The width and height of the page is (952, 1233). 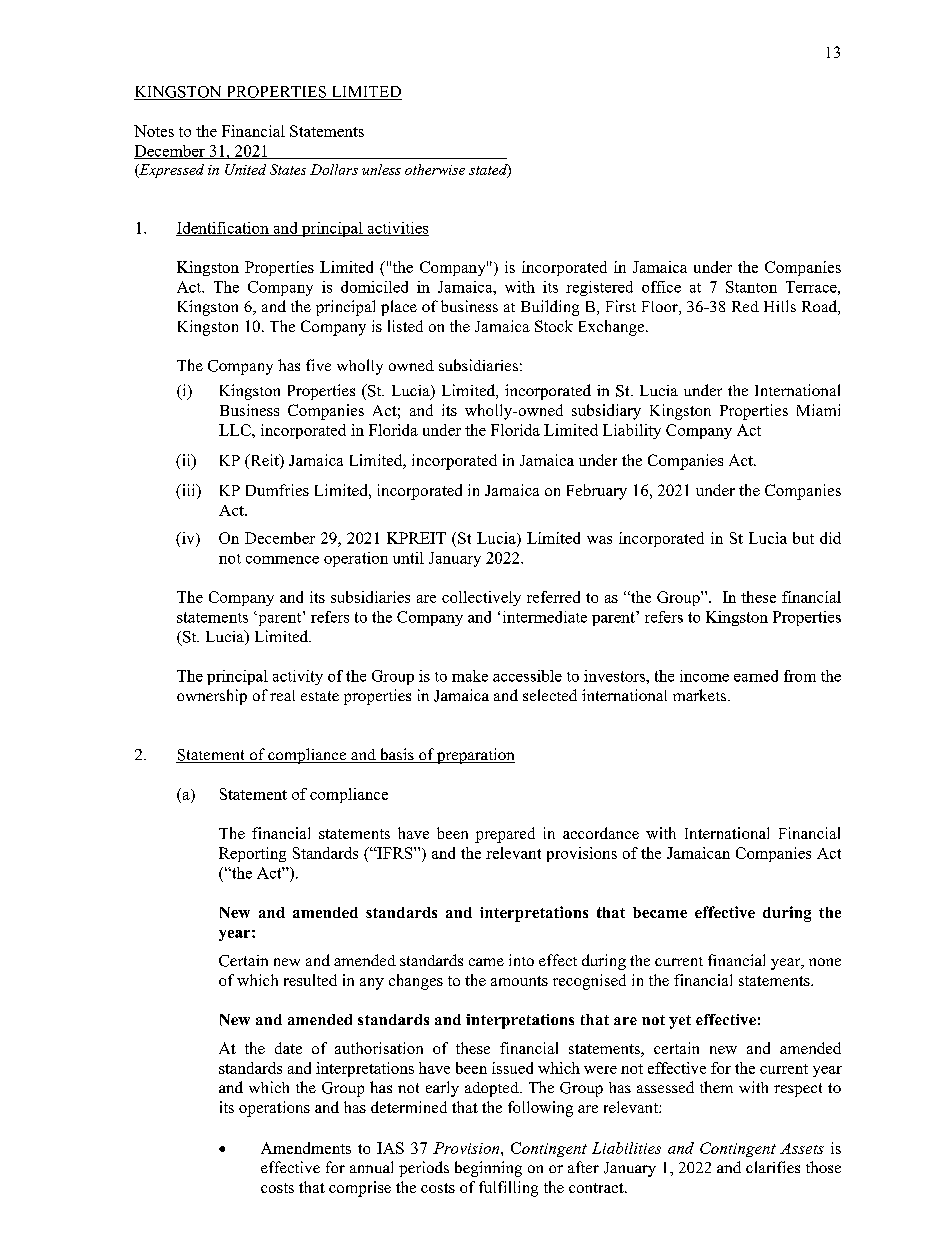 What do you see at coordinates (212, 697) in the page?
I see `ownership` at bounding box center [212, 697].
